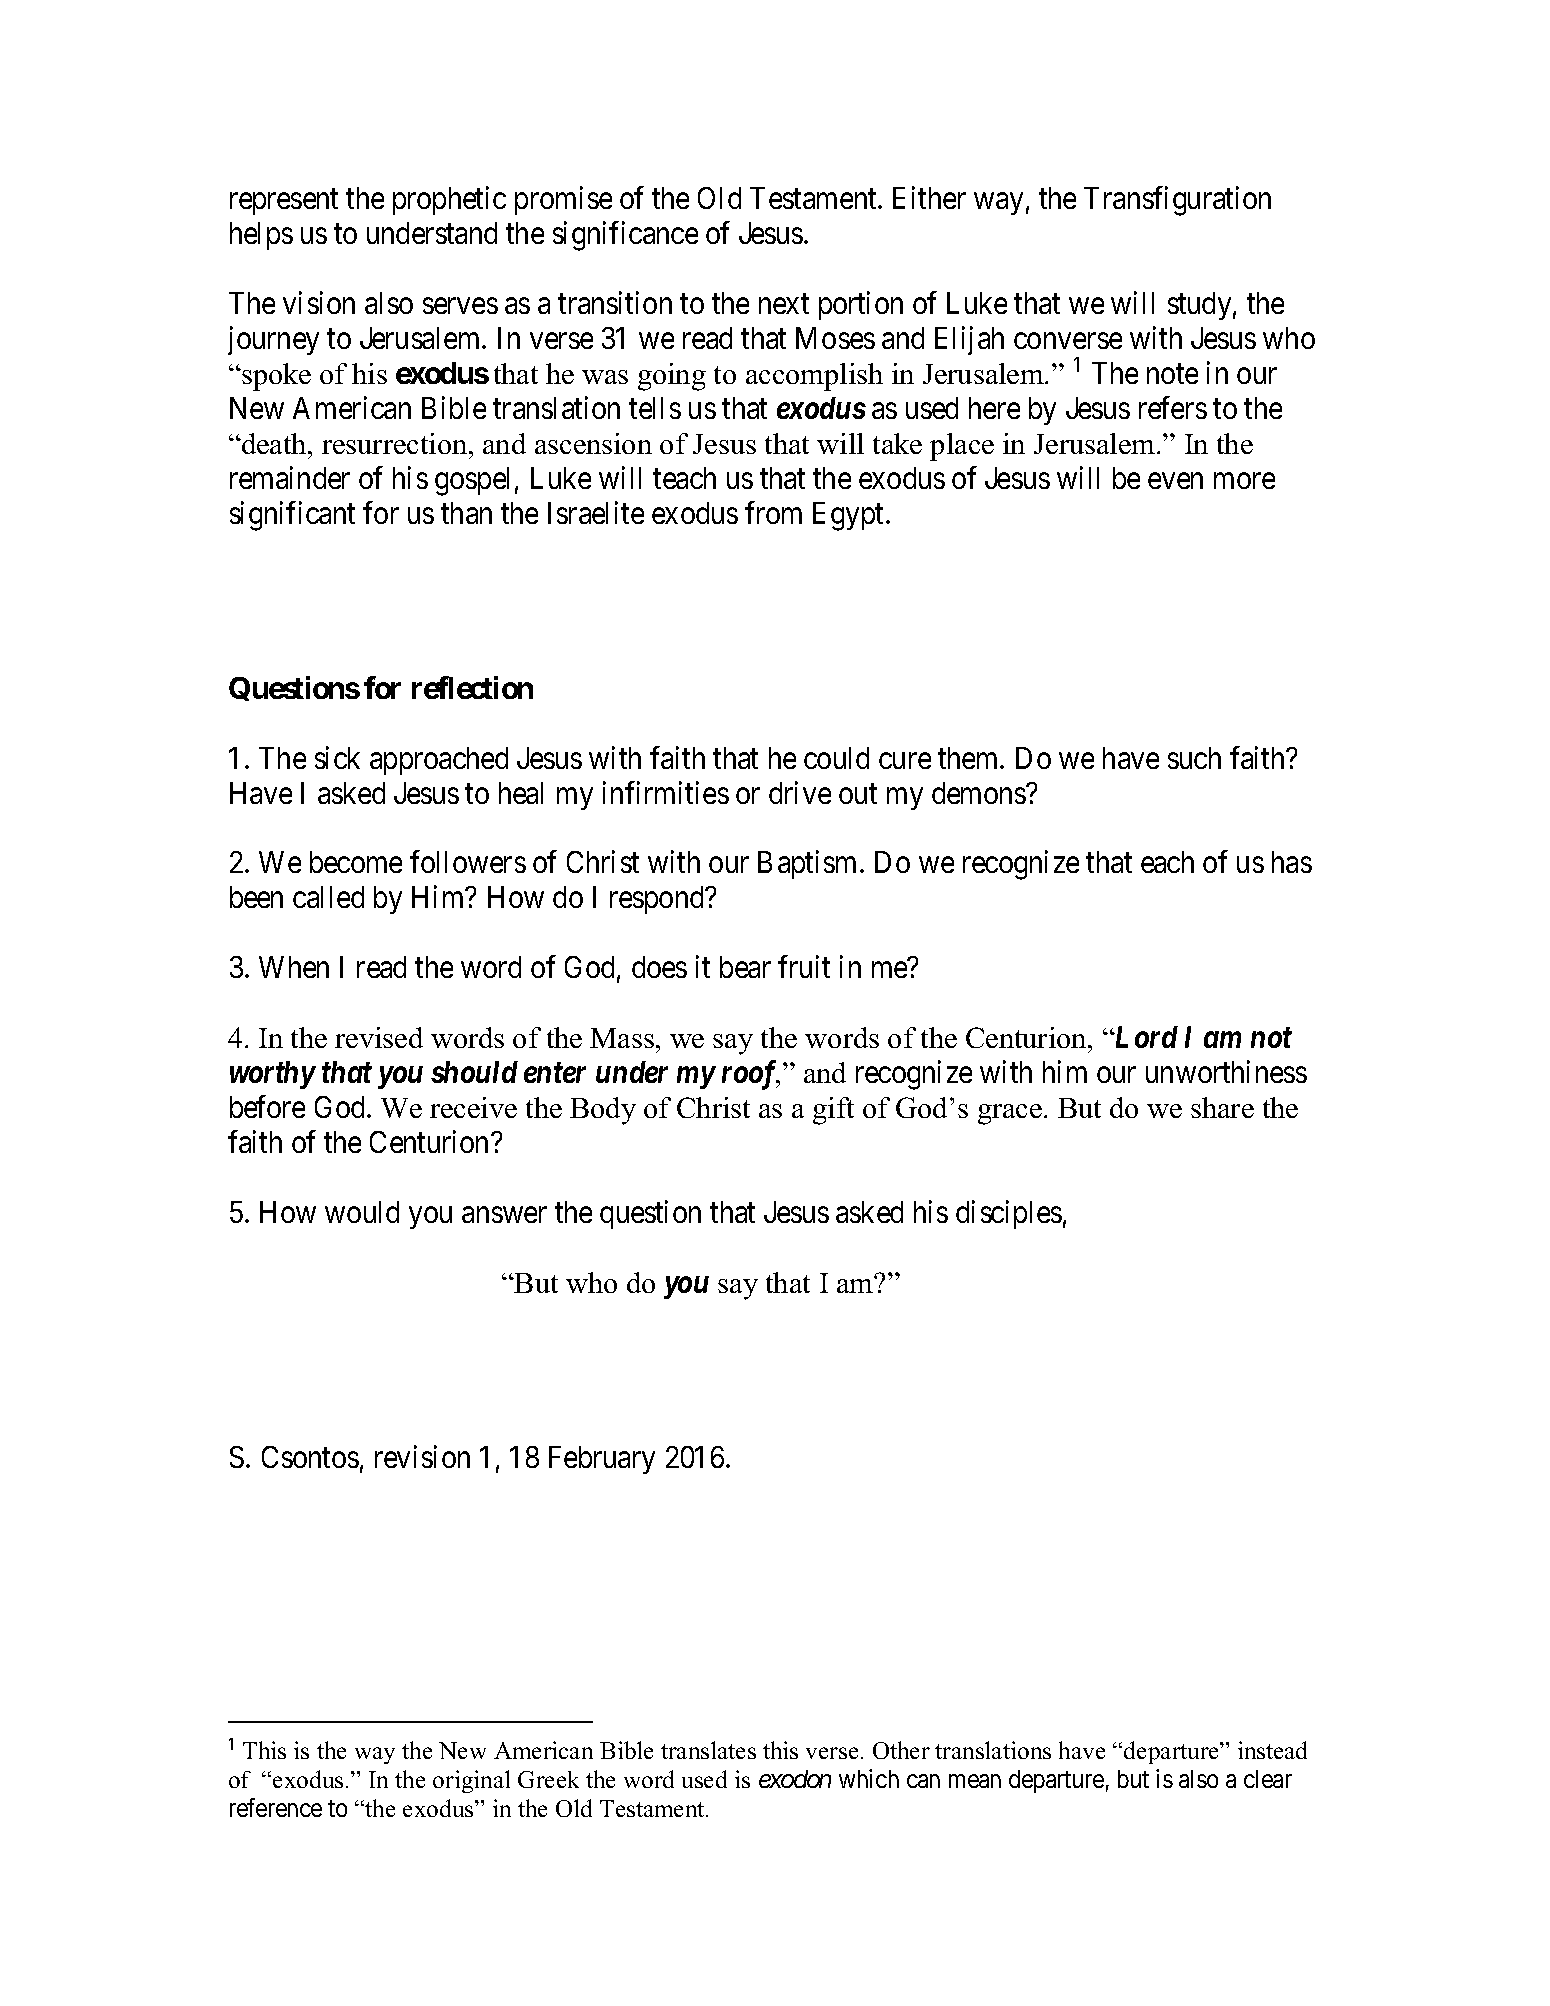  What do you see at coordinates (784, 304) in the screenshot?
I see `next` at bounding box center [784, 304].
